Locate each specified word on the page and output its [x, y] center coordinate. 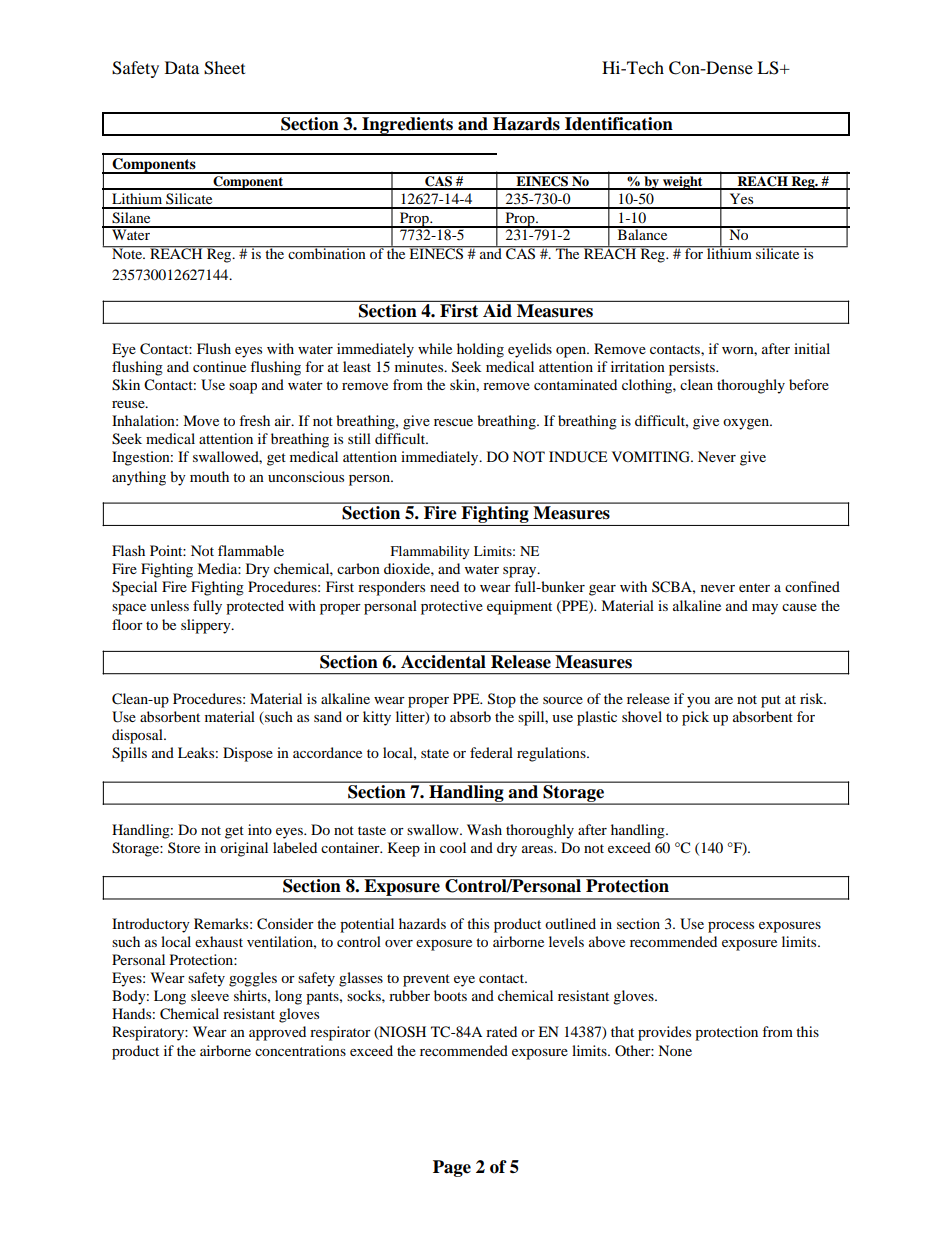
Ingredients [407, 126]
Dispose [248, 754]
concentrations [300, 1050]
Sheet [224, 68]
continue [219, 366]
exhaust [219, 941]
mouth [209, 476]
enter [754, 587]
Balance [642, 233]
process [731, 927]
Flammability [429, 552]
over [399, 943]
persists [693, 368]
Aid [497, 310]
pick [695, 718]
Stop [502, 700]
